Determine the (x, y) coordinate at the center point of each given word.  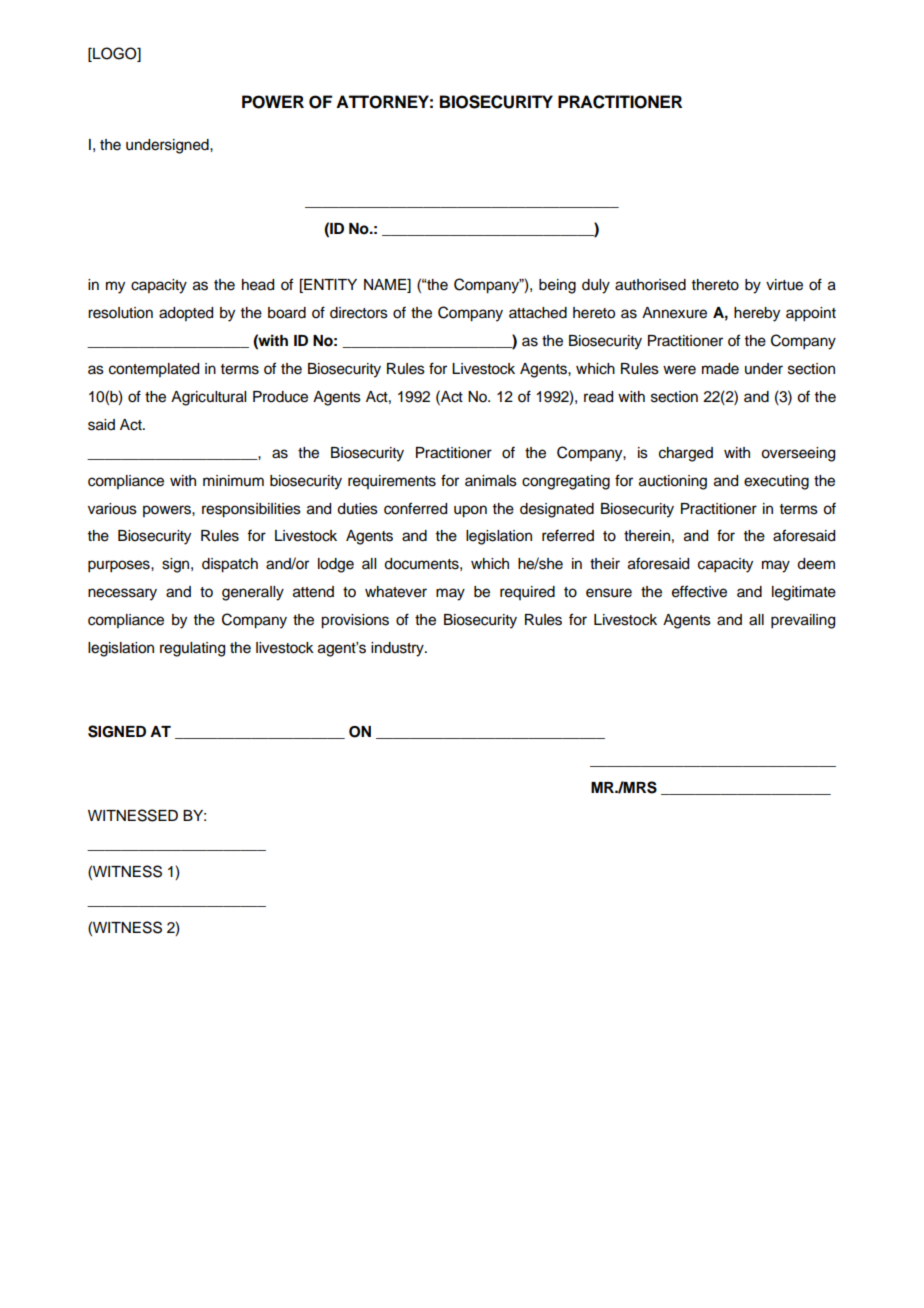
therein (647, 536)
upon (470, 511)
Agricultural (208, 398)
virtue (784, 285)
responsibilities (251, 510)
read (598, 397)
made (720, 369)
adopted (186, 314)
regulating (192, 649)
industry (398, 649)
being (557, 286)
